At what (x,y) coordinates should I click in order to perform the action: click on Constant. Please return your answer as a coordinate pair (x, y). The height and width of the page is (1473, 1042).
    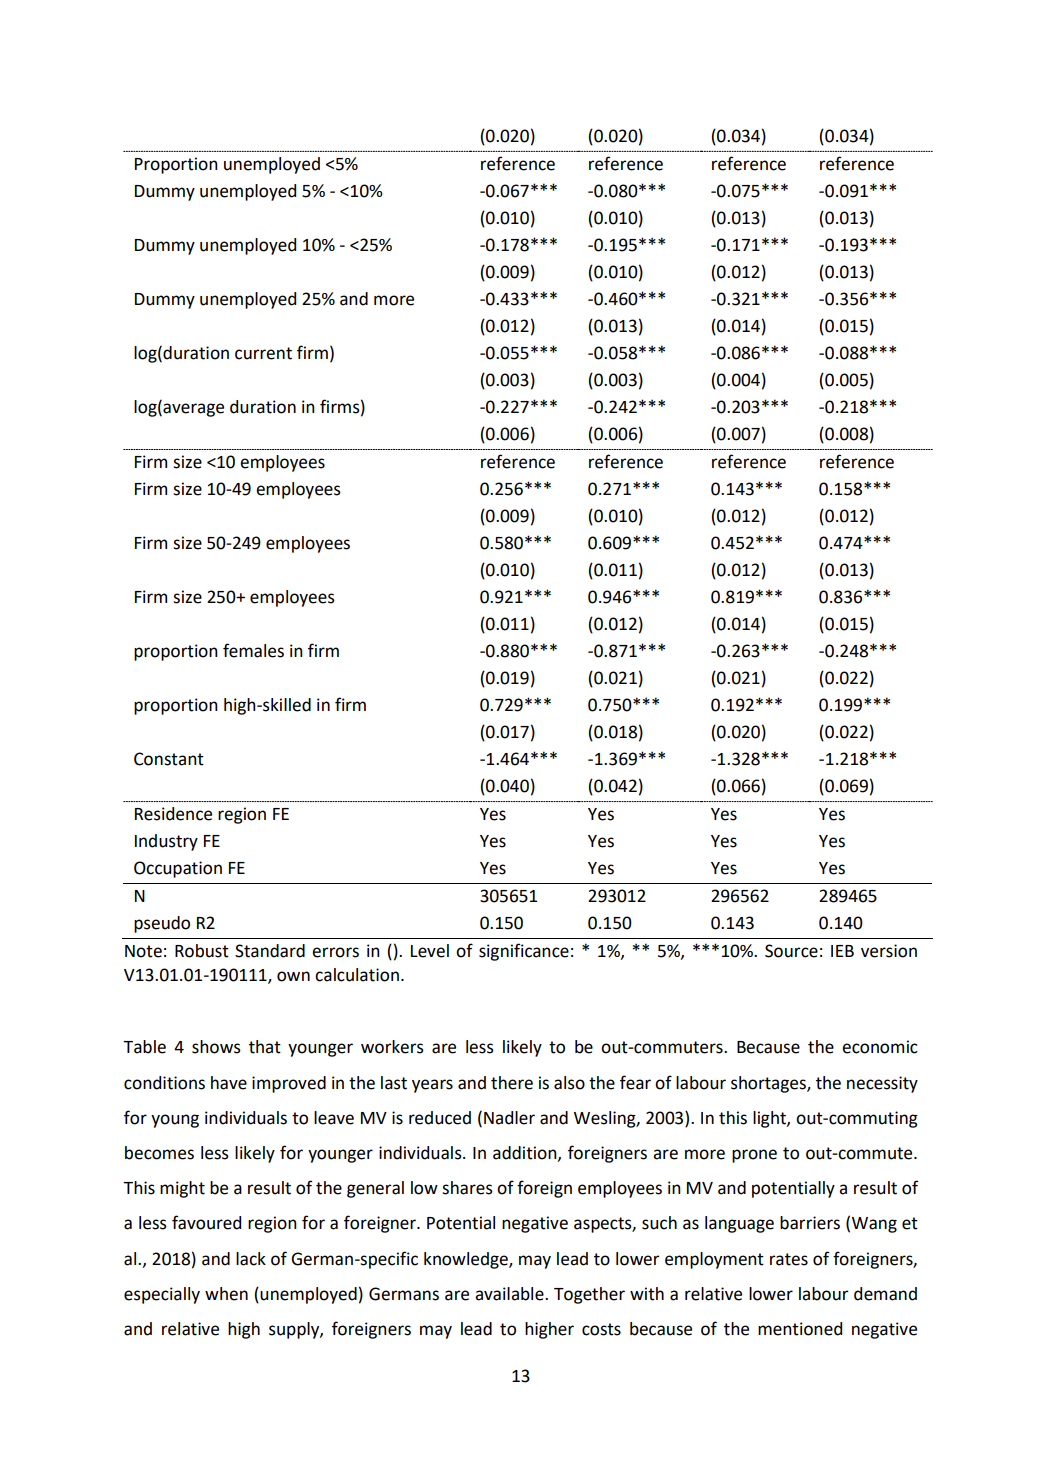
    Looking at the image, I should click on (169, 759).
